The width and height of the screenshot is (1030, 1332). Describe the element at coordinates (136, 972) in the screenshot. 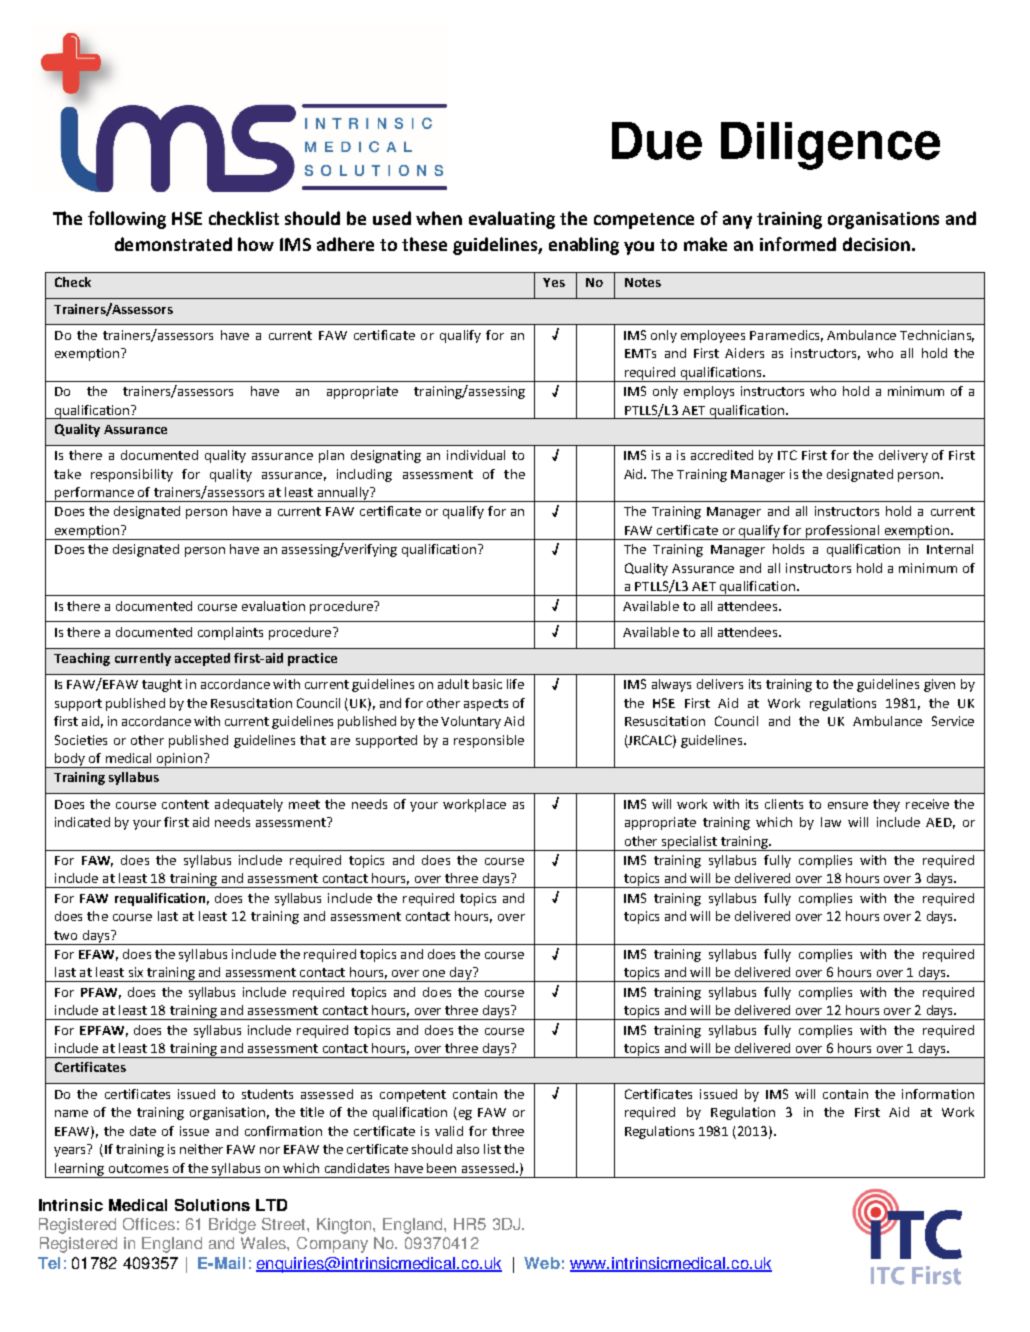

I see `six` at that location.
